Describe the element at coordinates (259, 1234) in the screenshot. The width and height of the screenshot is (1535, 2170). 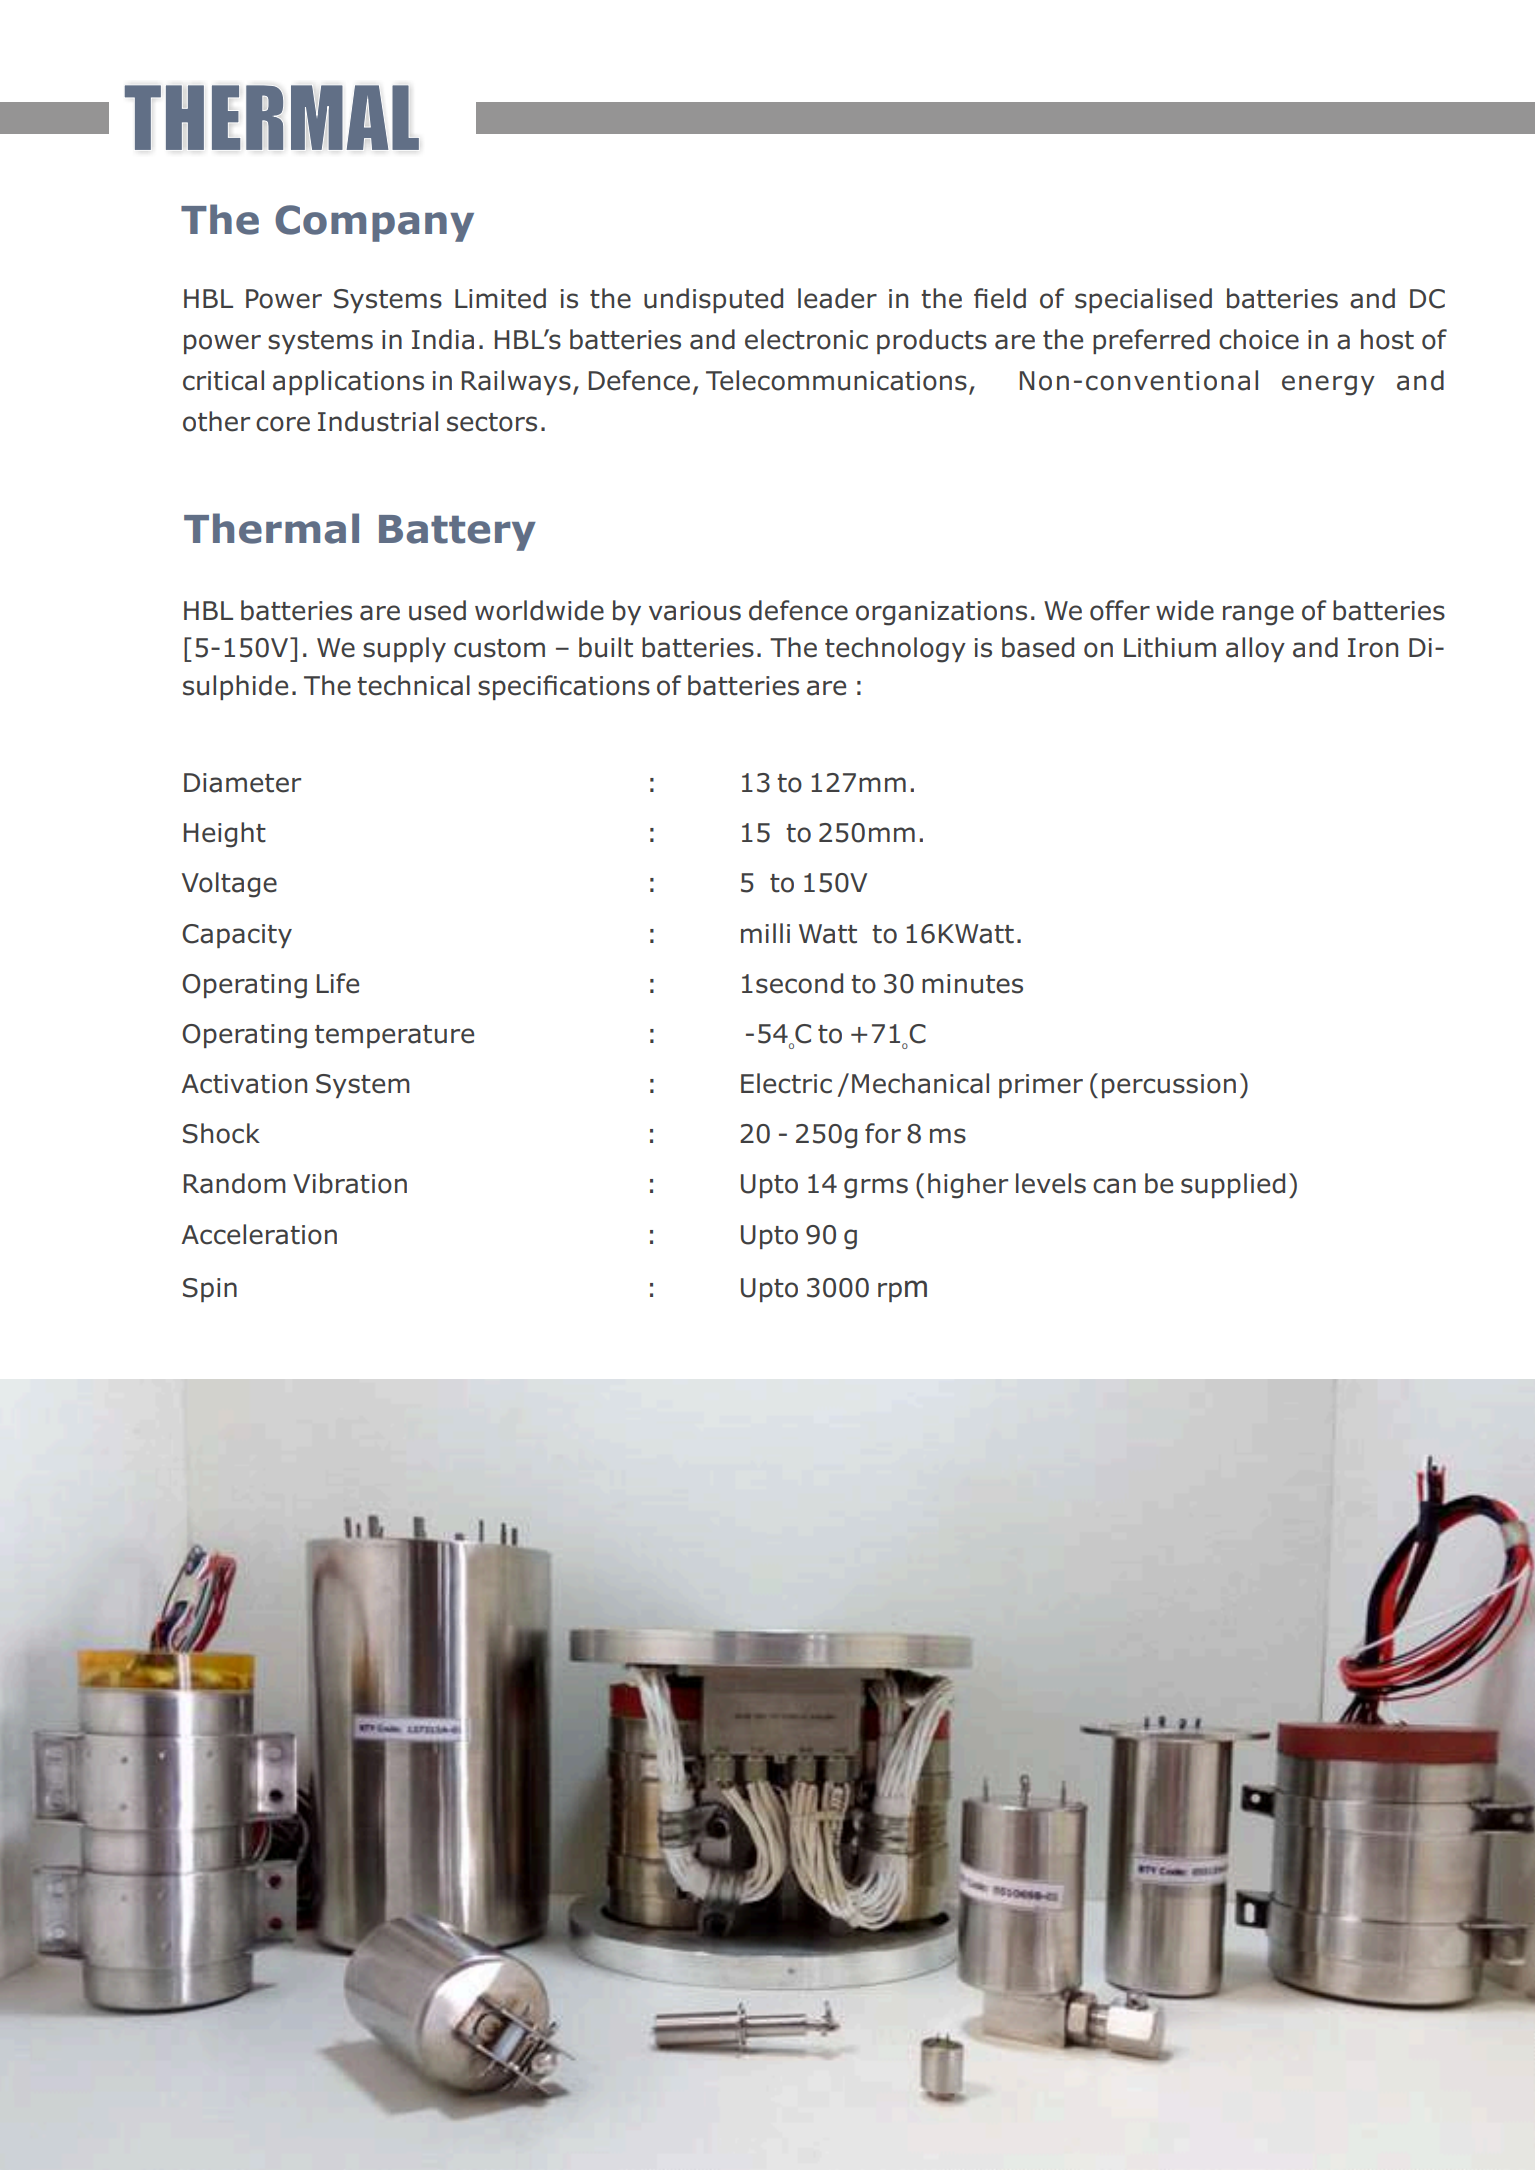
I see `Acceleration` at that location.
